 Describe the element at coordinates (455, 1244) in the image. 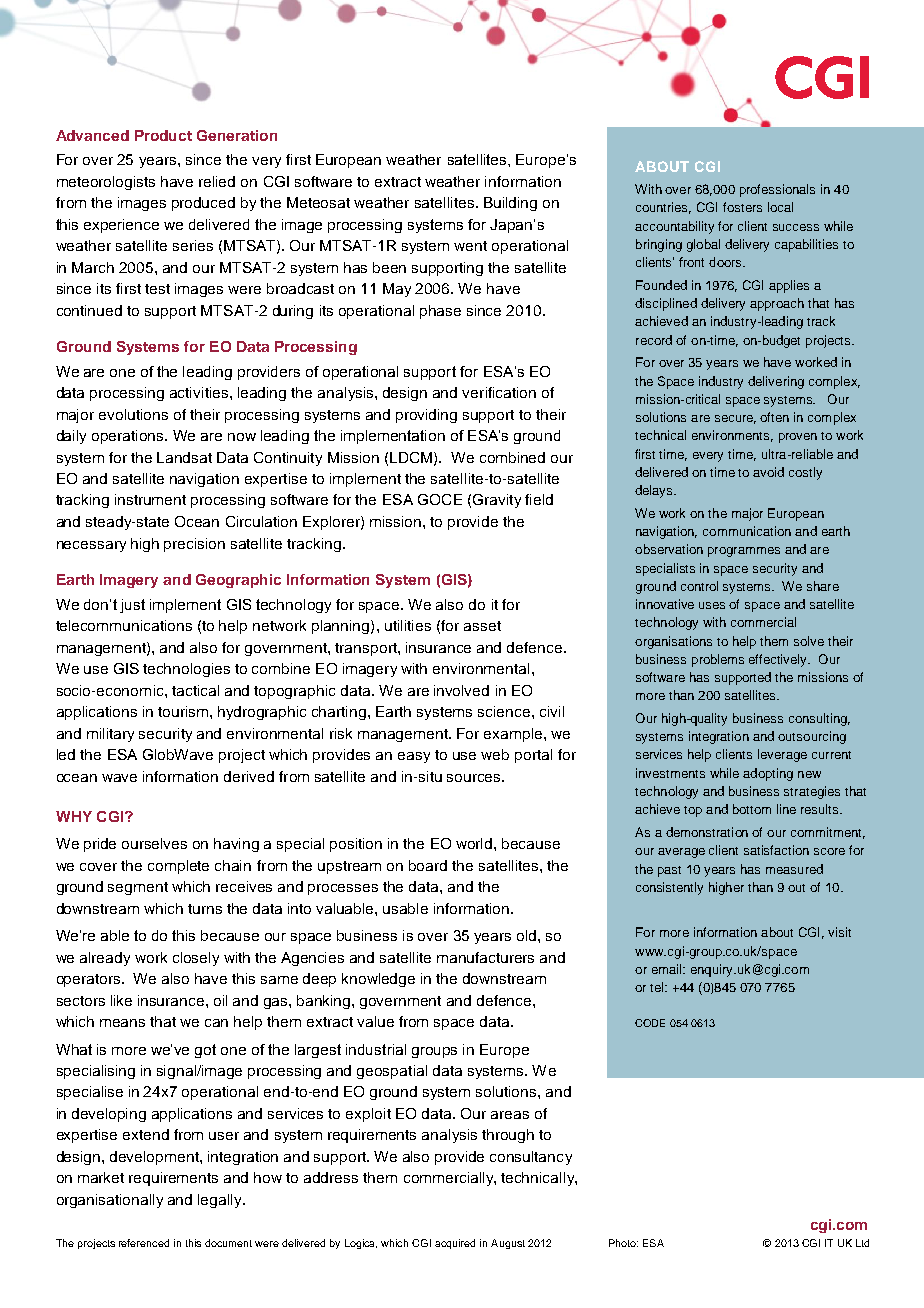

I see `acquired` at that location.
